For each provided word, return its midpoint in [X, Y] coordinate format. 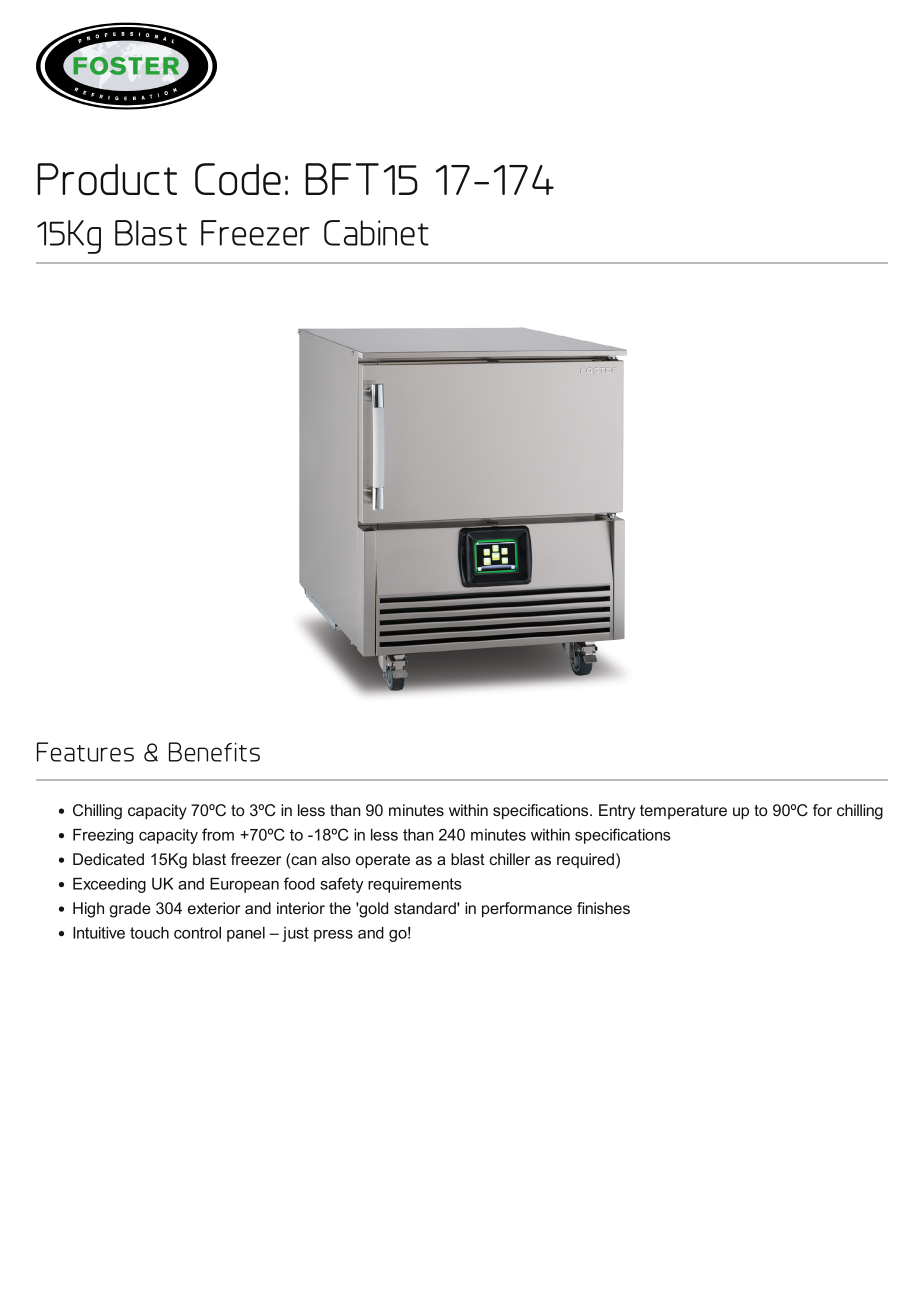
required [585, 860]
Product [107, 179]
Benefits [214, 752]
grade [130, 910]
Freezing [103, 836]
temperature [683, 812]
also [336, 859]
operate [383, 861]
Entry [617, 812]
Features [85, 752]
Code [238, 179]
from [218, 834]
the [340, 908]
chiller [509, 859]
